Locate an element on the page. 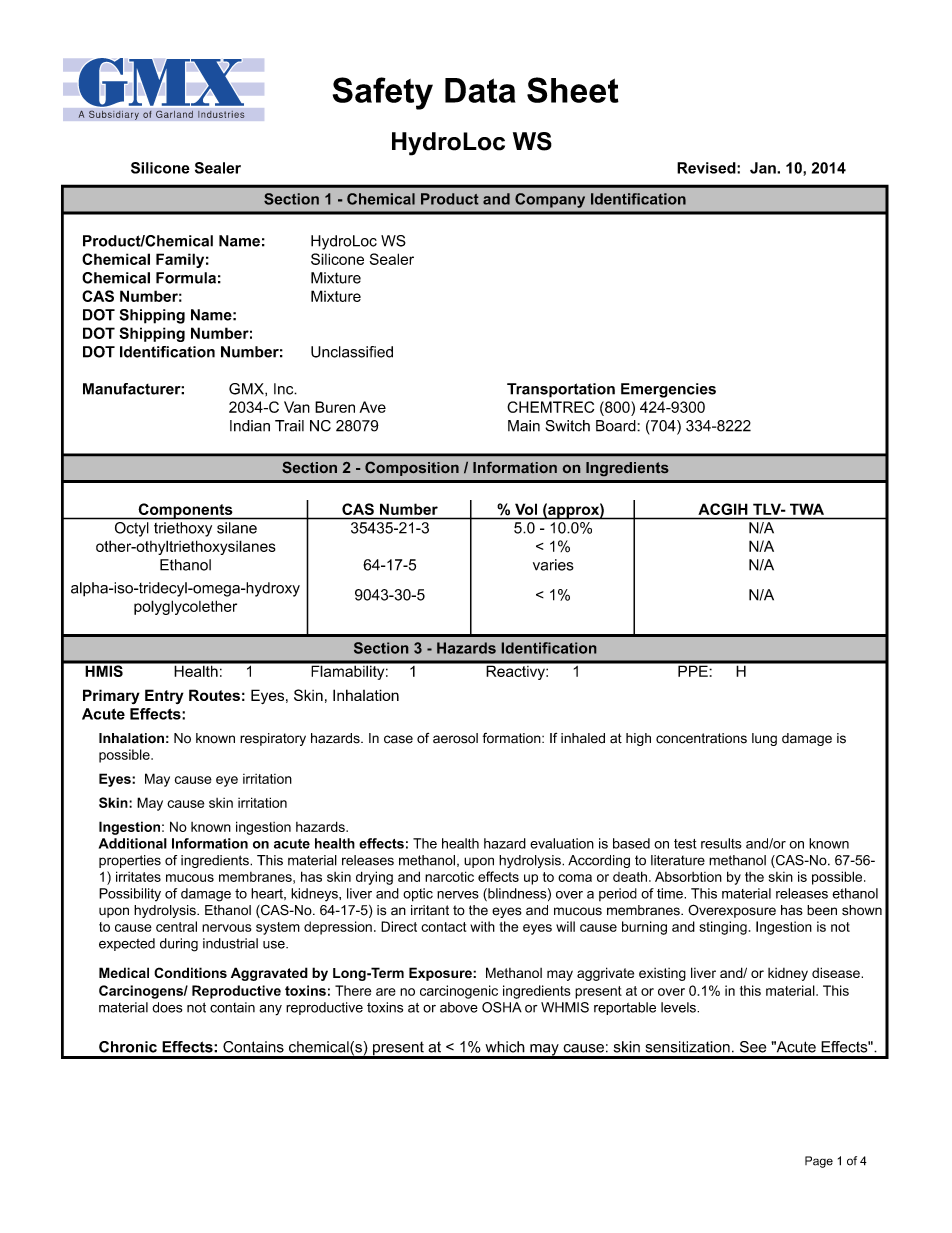 The width and height of the page is (952, 1233). Chronic is located at coordinates (128, 1047).
